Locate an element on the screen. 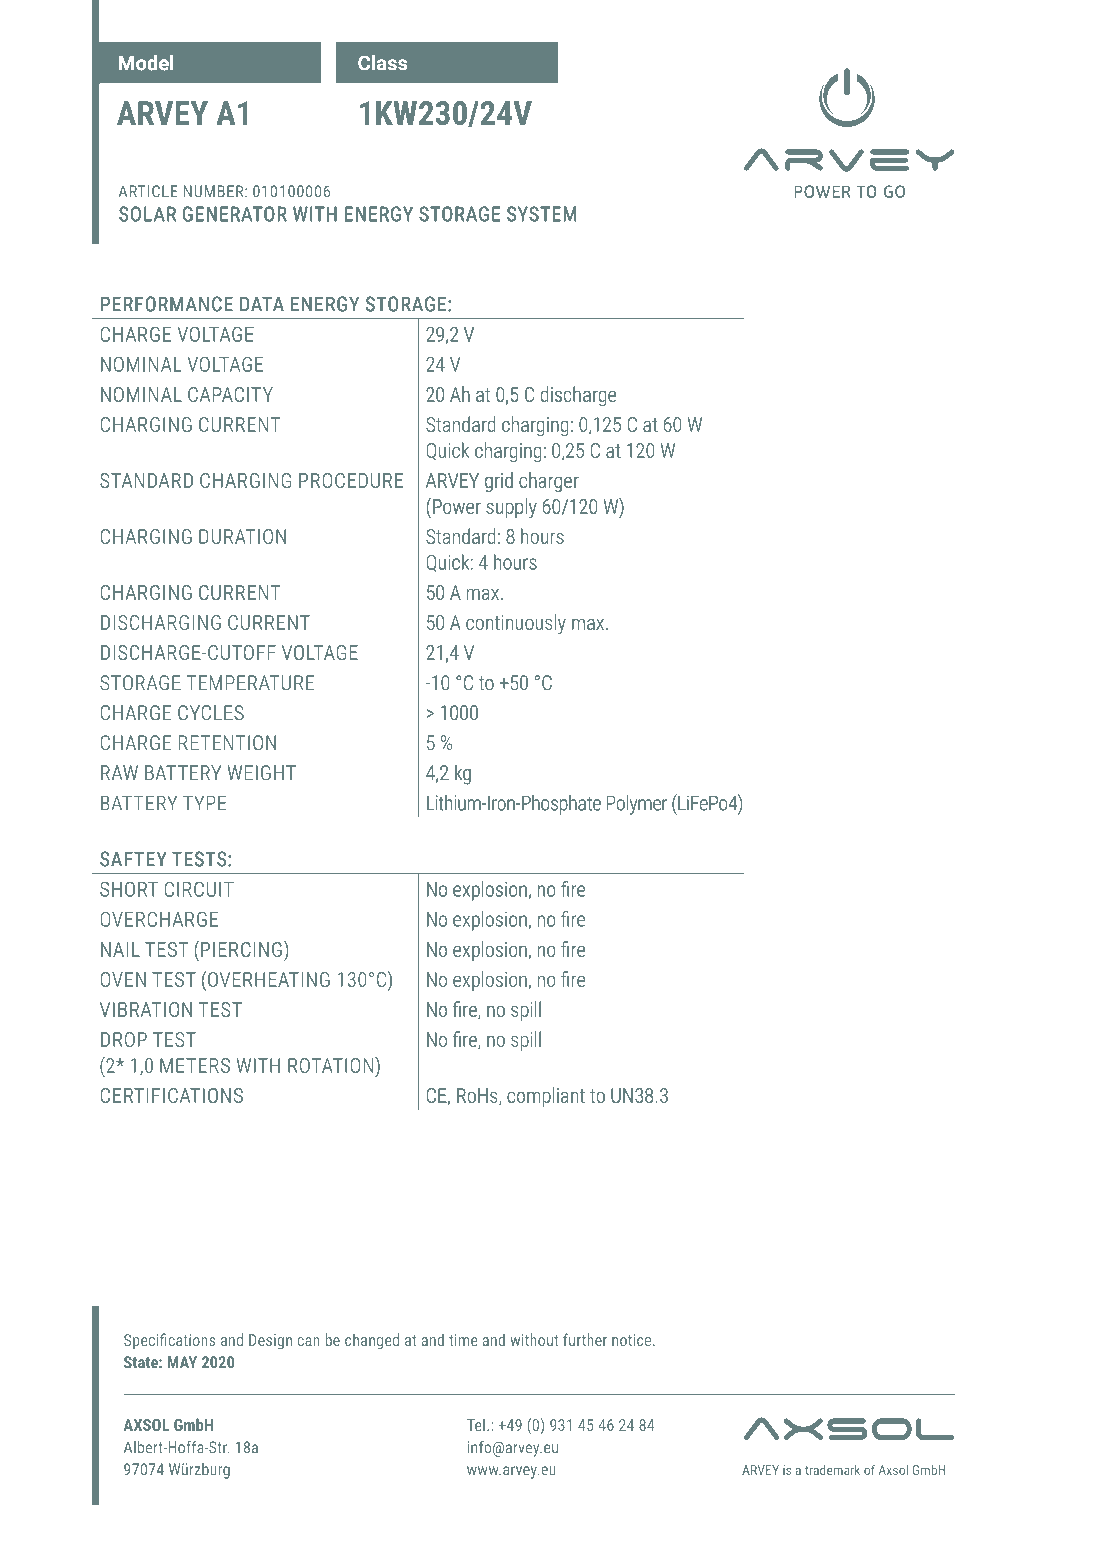  Tel is located at coordinates (476, 1424).
